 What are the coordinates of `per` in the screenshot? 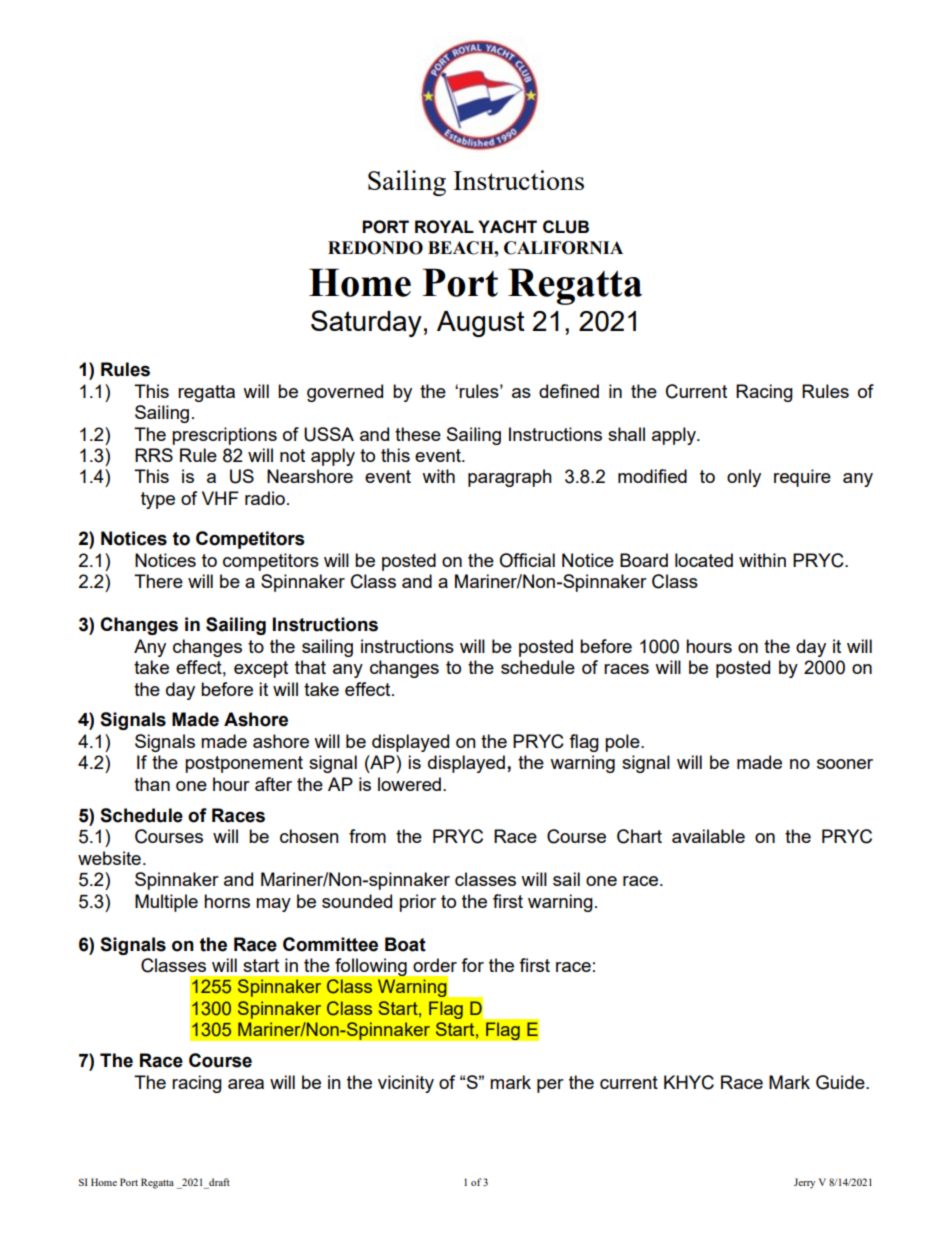 It's located at (550, 1086).
